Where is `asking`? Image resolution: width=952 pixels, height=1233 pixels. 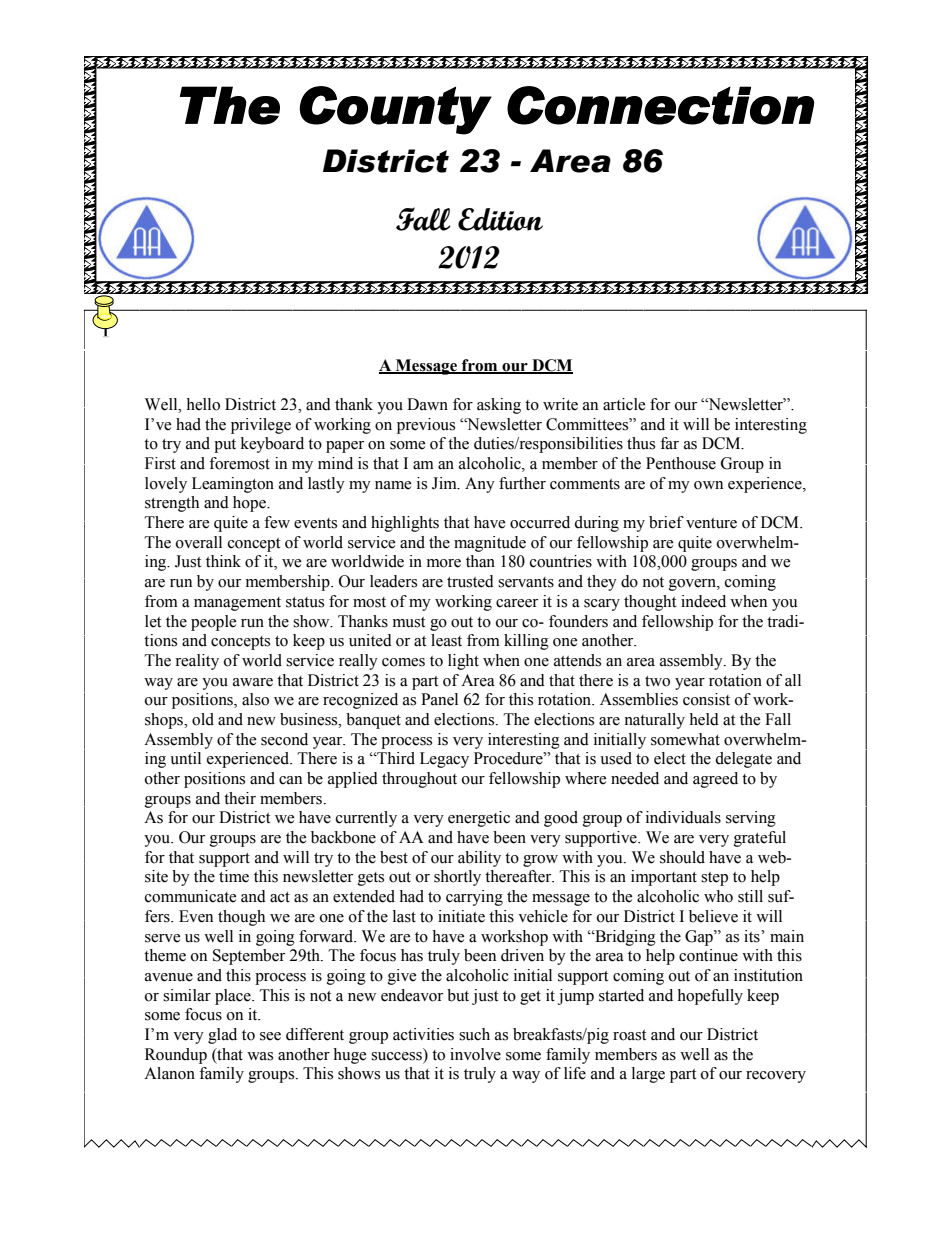 asking is located at coordinates (499, 406).
